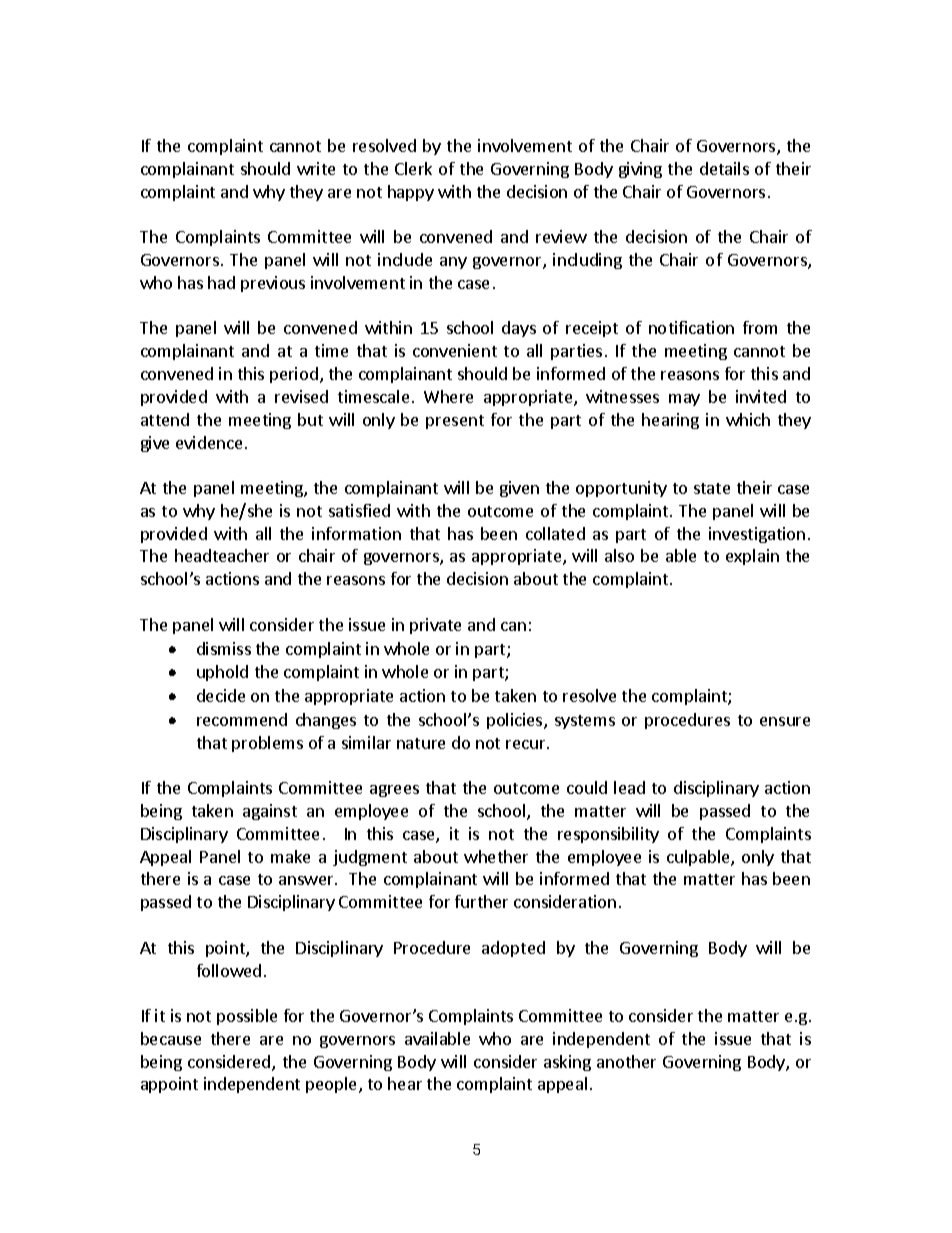  Describe the element at coordinates (411, 193) in the image. I see `happy` at that location.
